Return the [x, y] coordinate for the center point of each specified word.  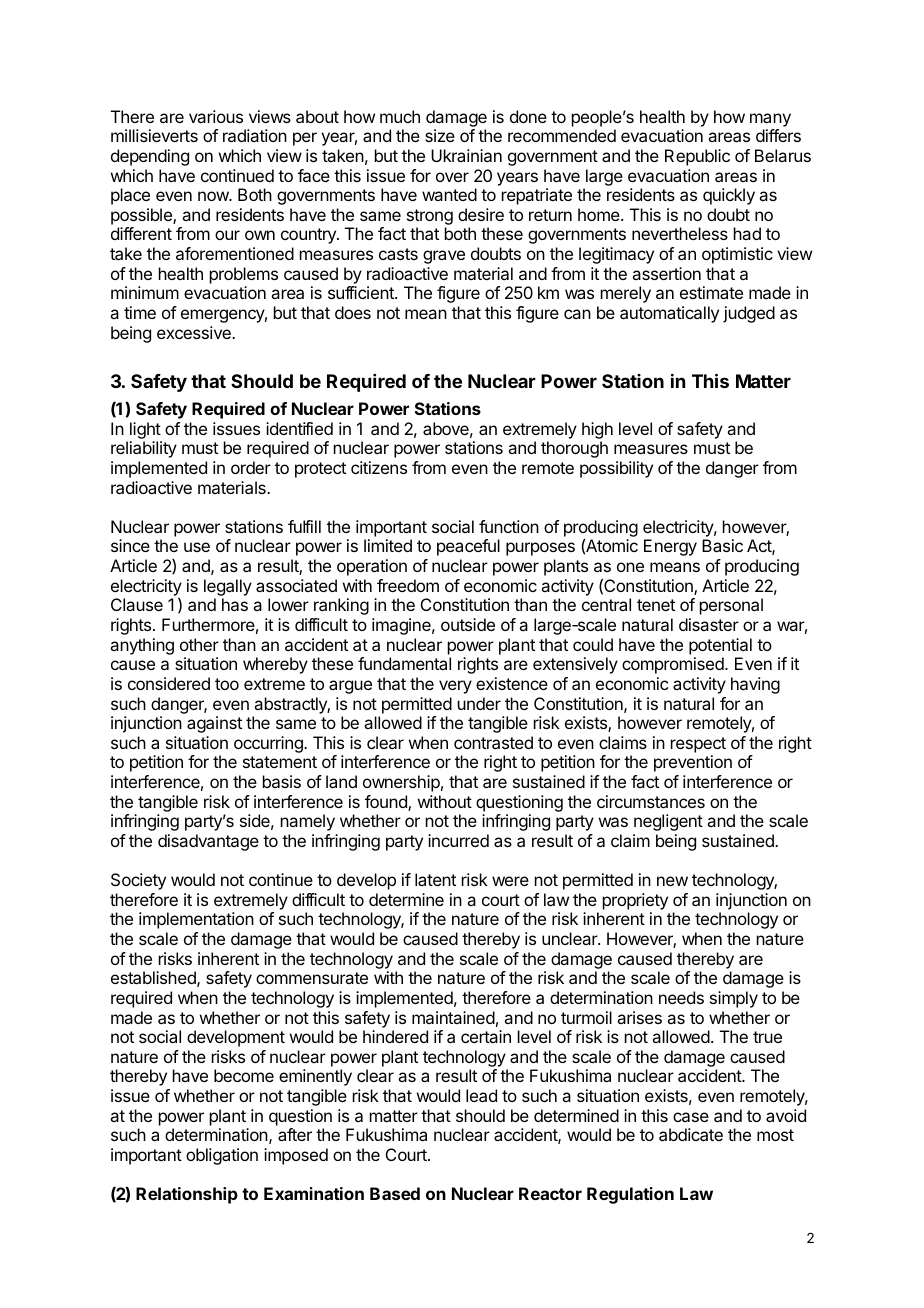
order [251, 467]
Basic [722, 545]
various [216, 116]
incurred [458, 840]
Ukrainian [466, 155]
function [509, 526]
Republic [697, 157]
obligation [222, 1156]
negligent [668, 822]
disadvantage [208, 842]
